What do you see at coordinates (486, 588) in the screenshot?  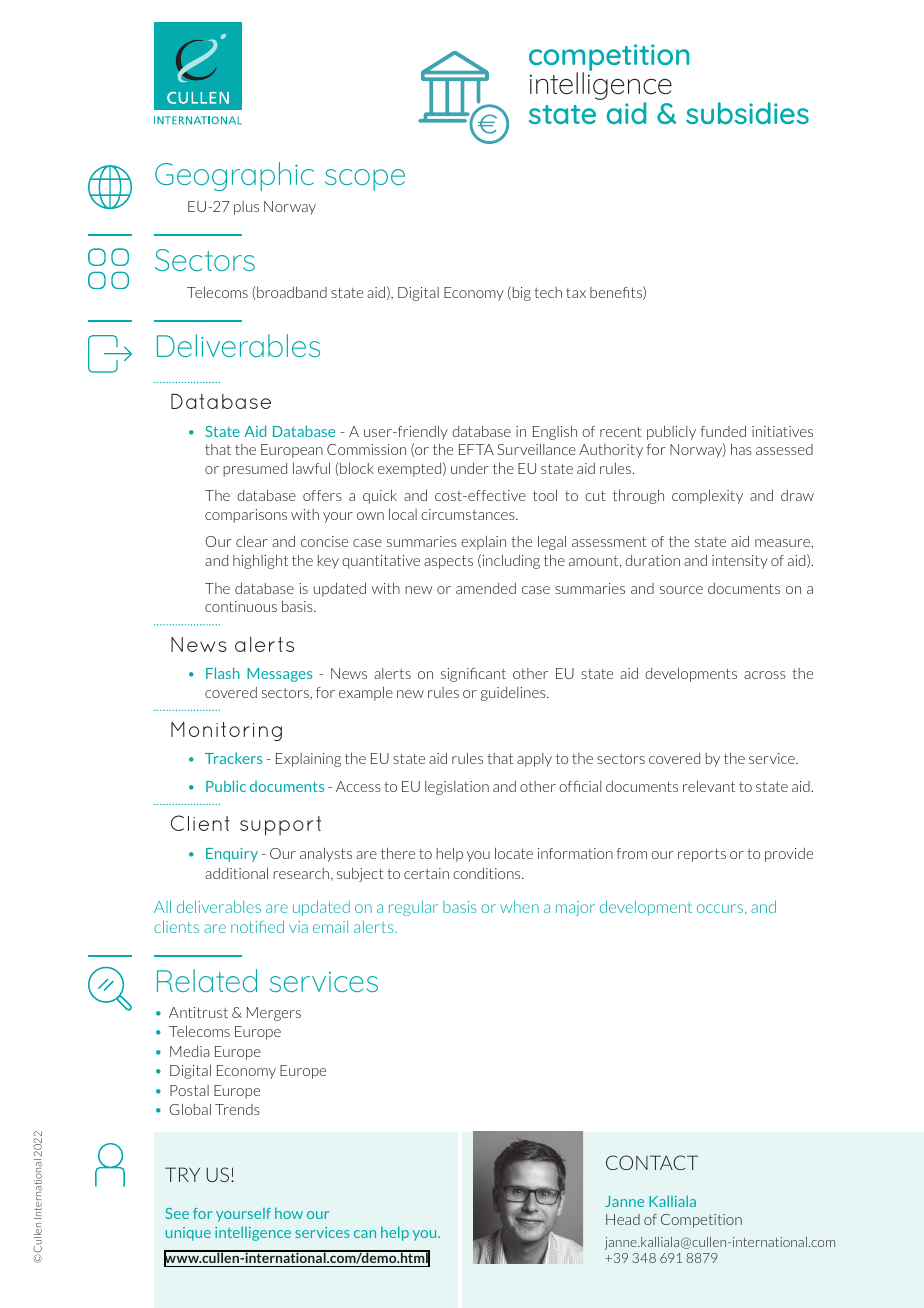 I see `amended` at bounding box center [486, 588].
